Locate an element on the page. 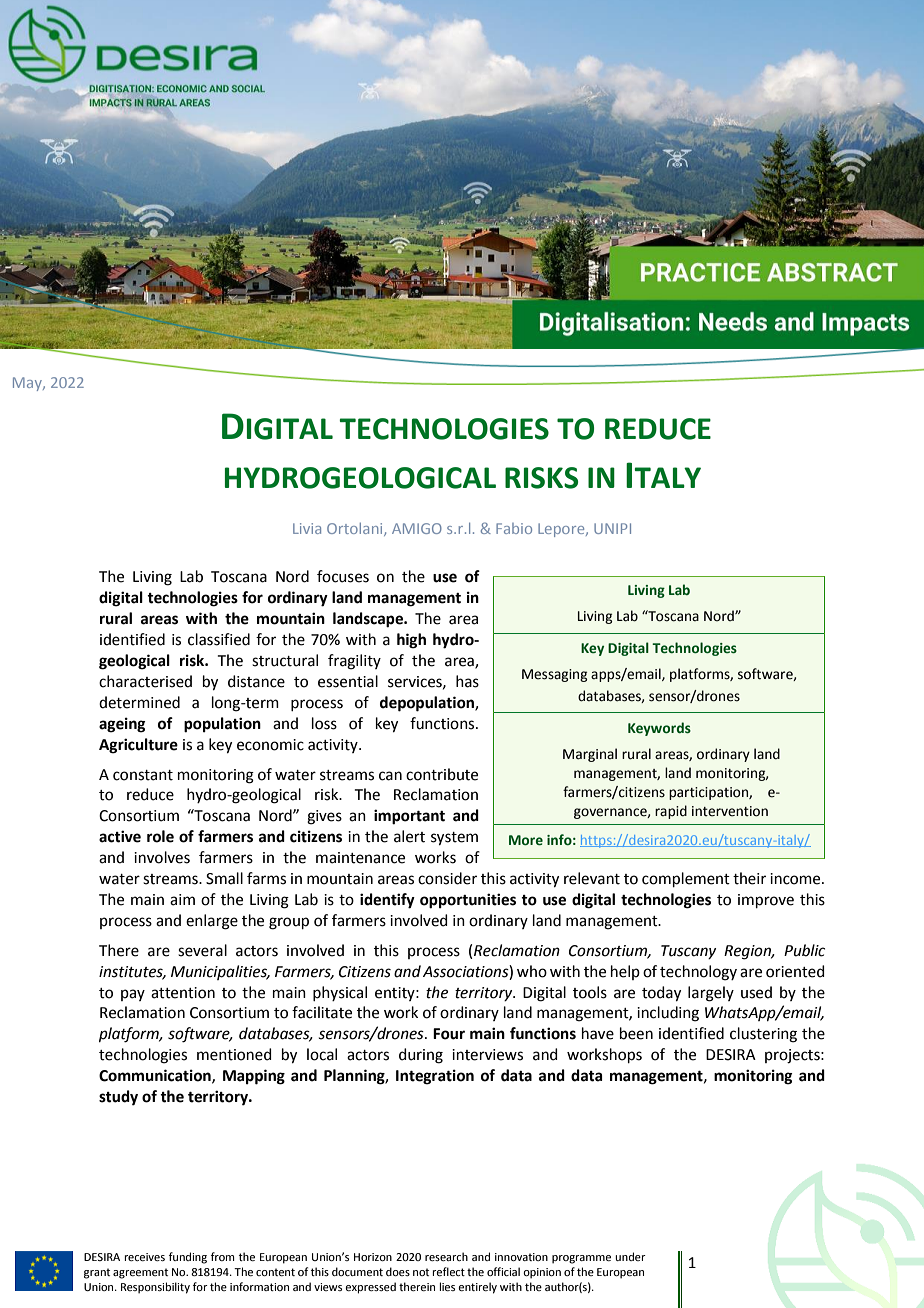 The image size is (924, 1308). funding is located at coordinates (188, 1258).
